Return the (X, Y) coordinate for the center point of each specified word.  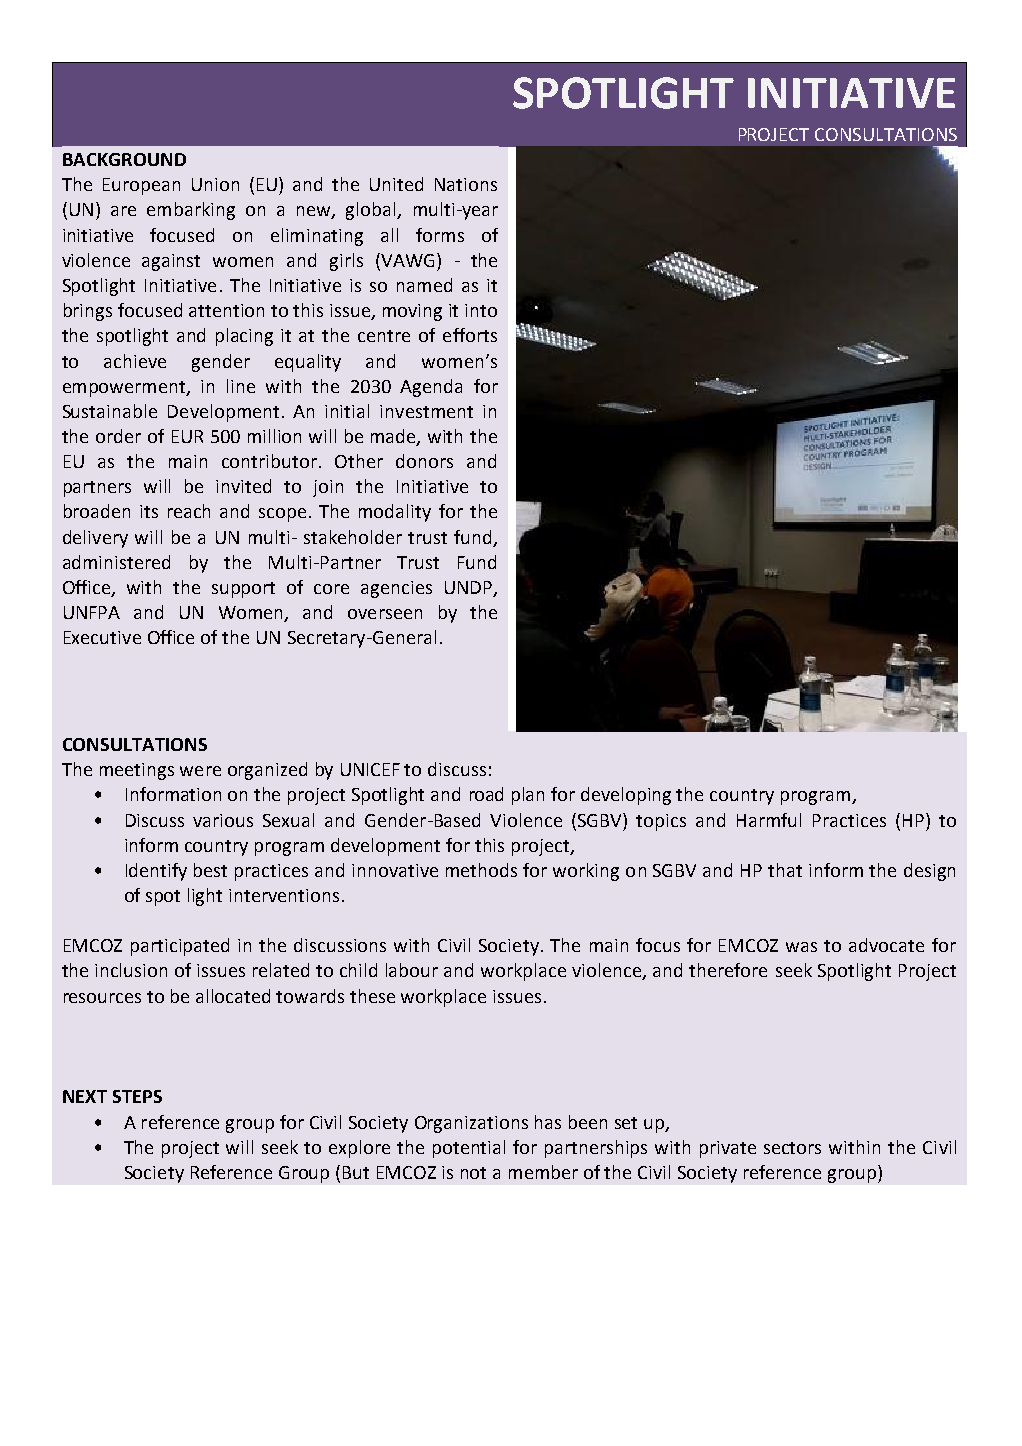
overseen (385, 614)
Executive (102, 637)
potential (469, 1149)
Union (215, 184)
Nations (466, 184)
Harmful (769, 820)
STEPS (137, 1096)
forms (440, 235)
